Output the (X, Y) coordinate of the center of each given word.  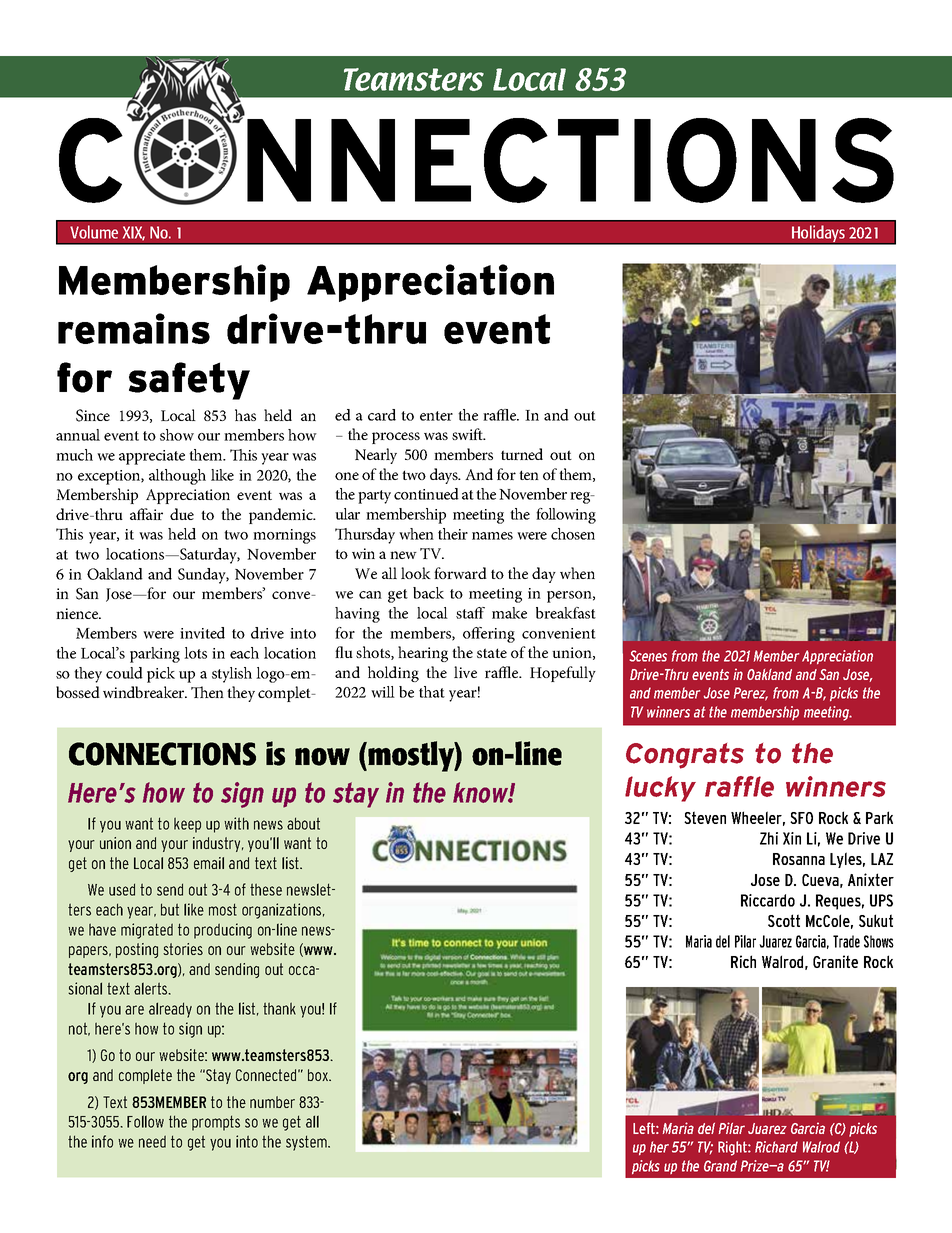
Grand (720, 1166)
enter (436, 416)
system (307, 1143)
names (492, 536)
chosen (573, 534)
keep (187, 825)
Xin (792, 838)
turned (522, 454)
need (152, 1141)
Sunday (203, 576)
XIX (134, 233)
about (303, 823)
